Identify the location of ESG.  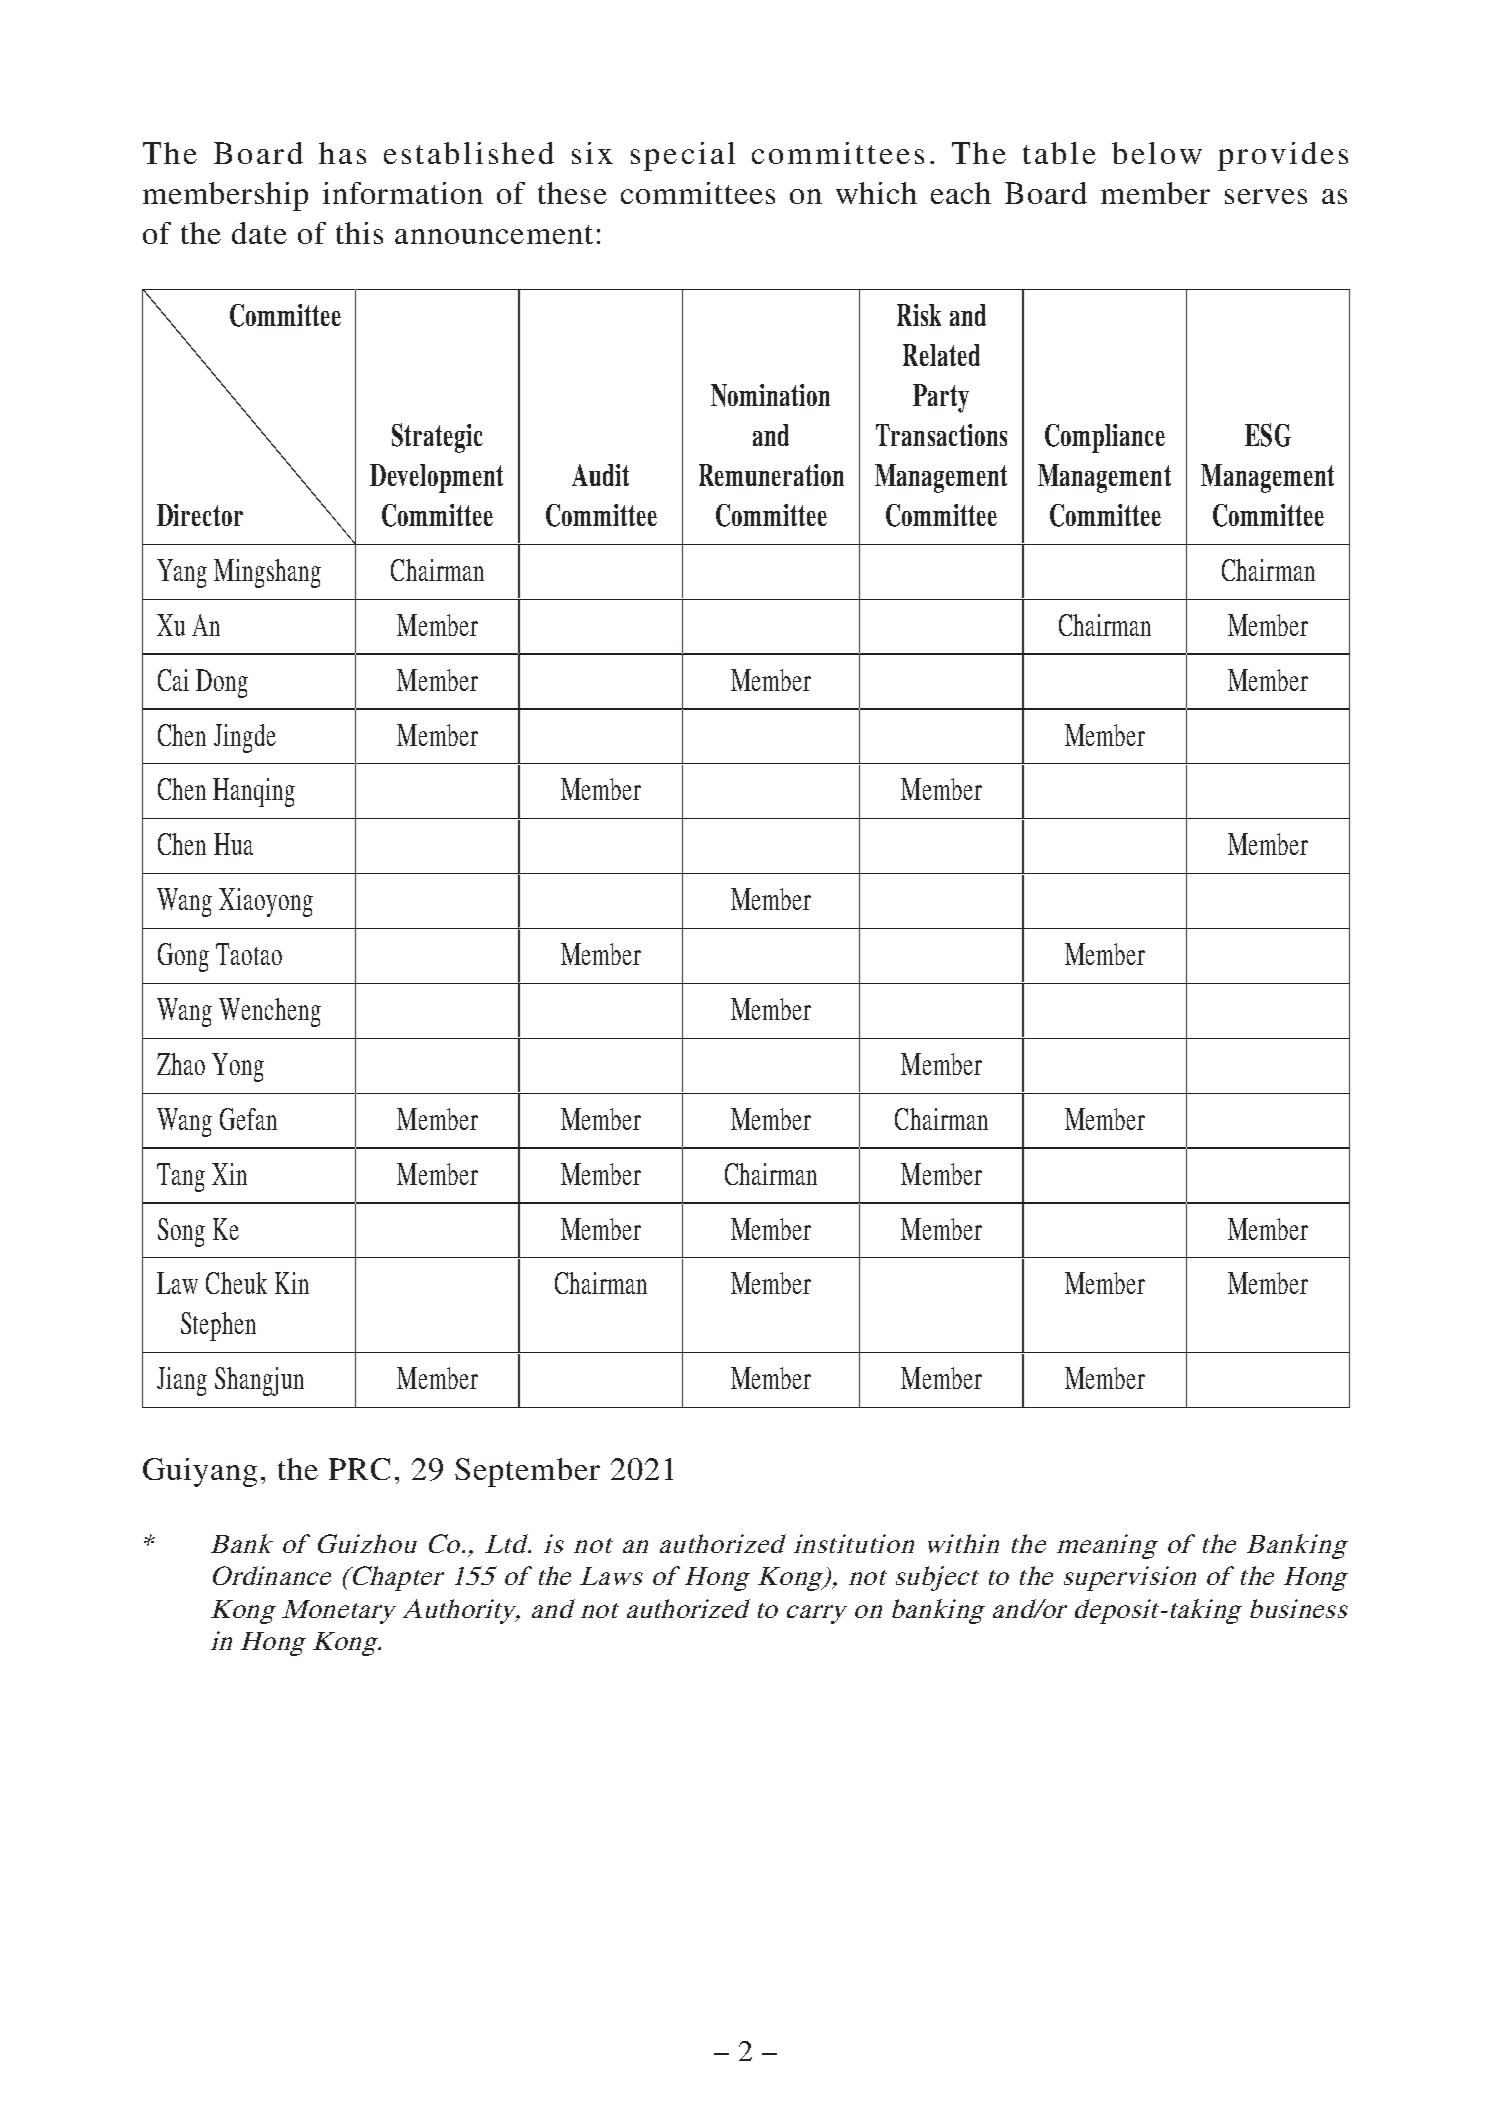
(1268, 435).
